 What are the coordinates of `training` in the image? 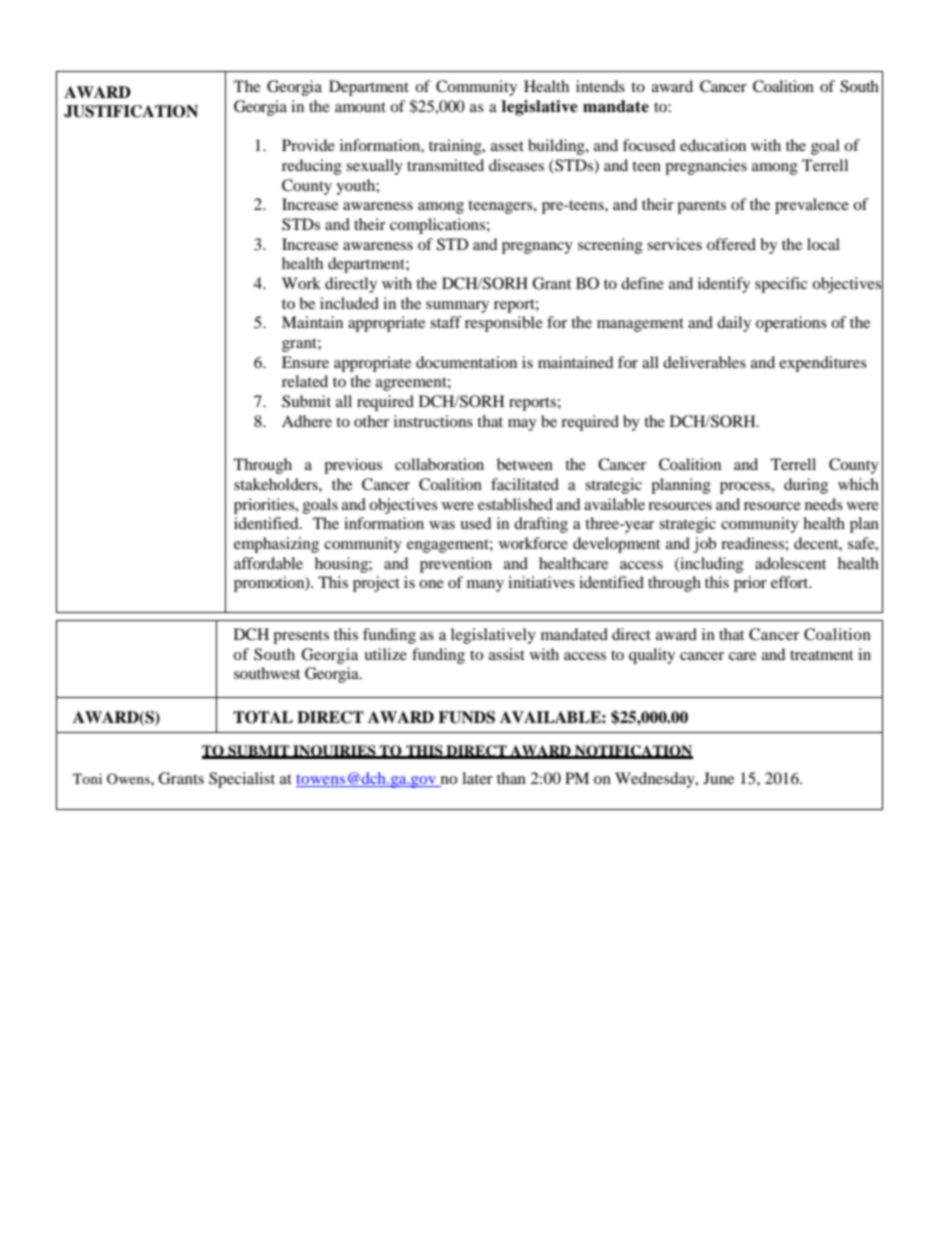 It's located at (456, 147).
